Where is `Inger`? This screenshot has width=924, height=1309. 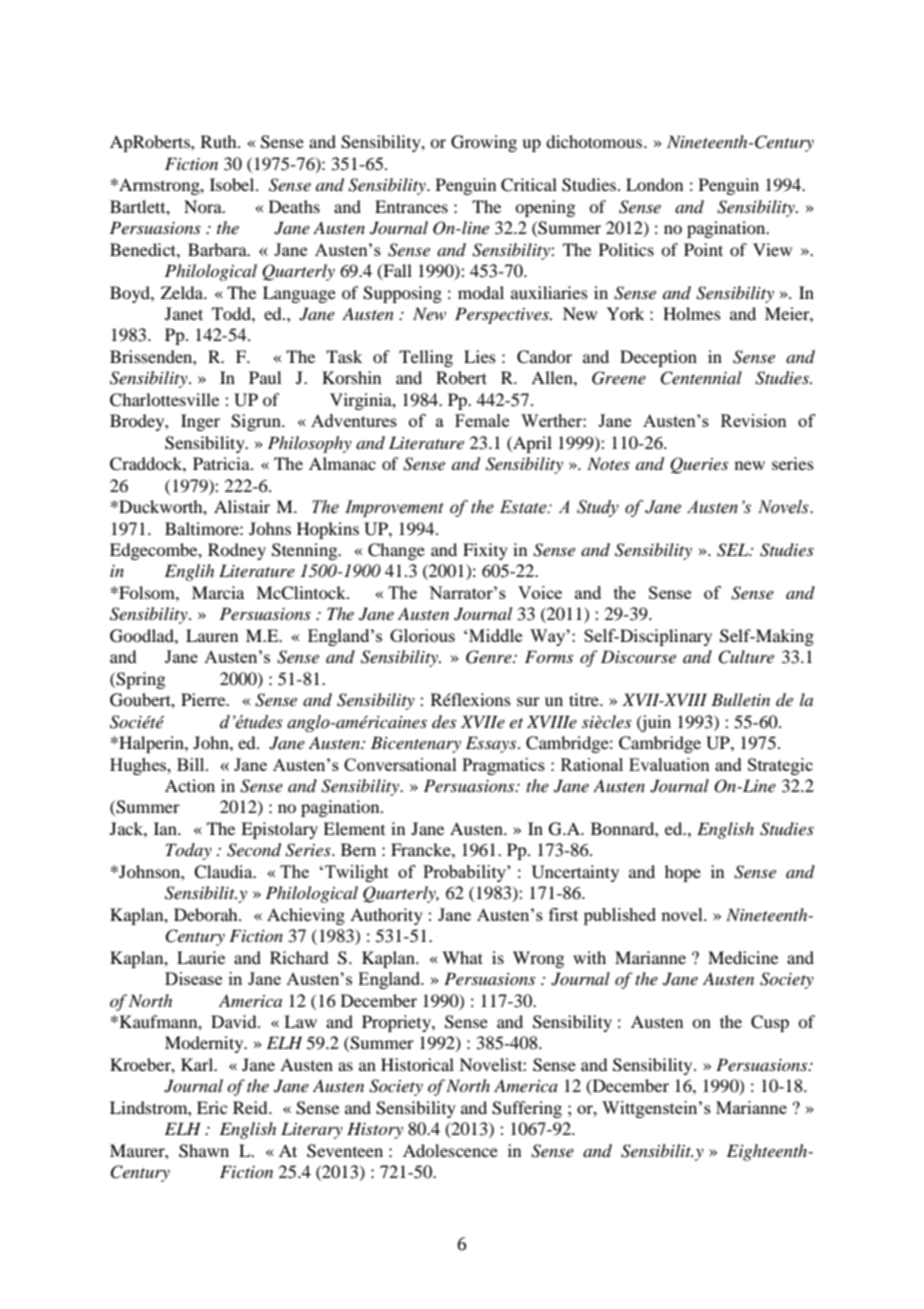 Inger is located at coordinates (200, 422).
